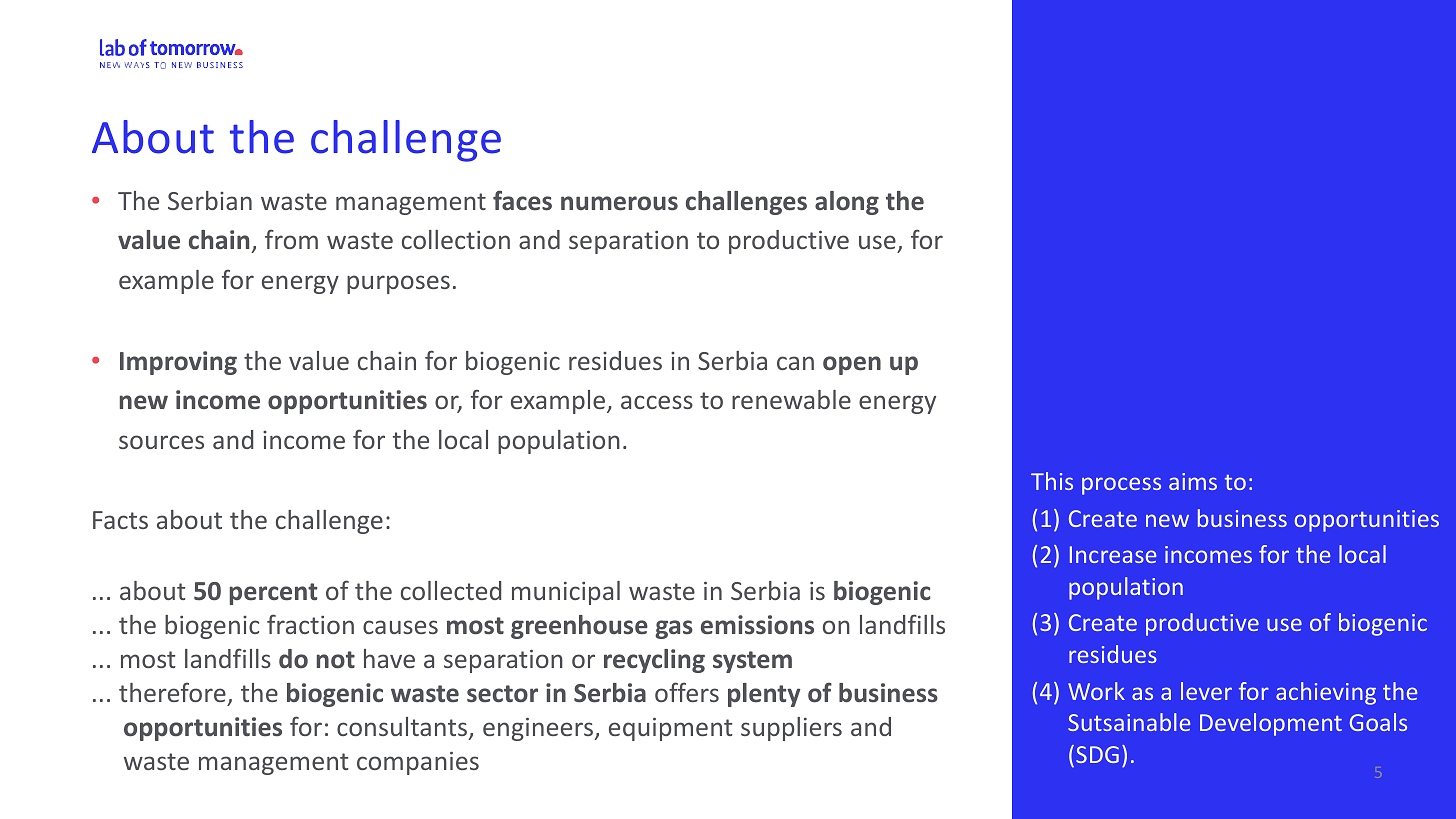 Image resolution: width=1456 pixels, height=819 pixels. Describe the element at coordinates (1193, 481) in the document. I see `aims` at that location.
